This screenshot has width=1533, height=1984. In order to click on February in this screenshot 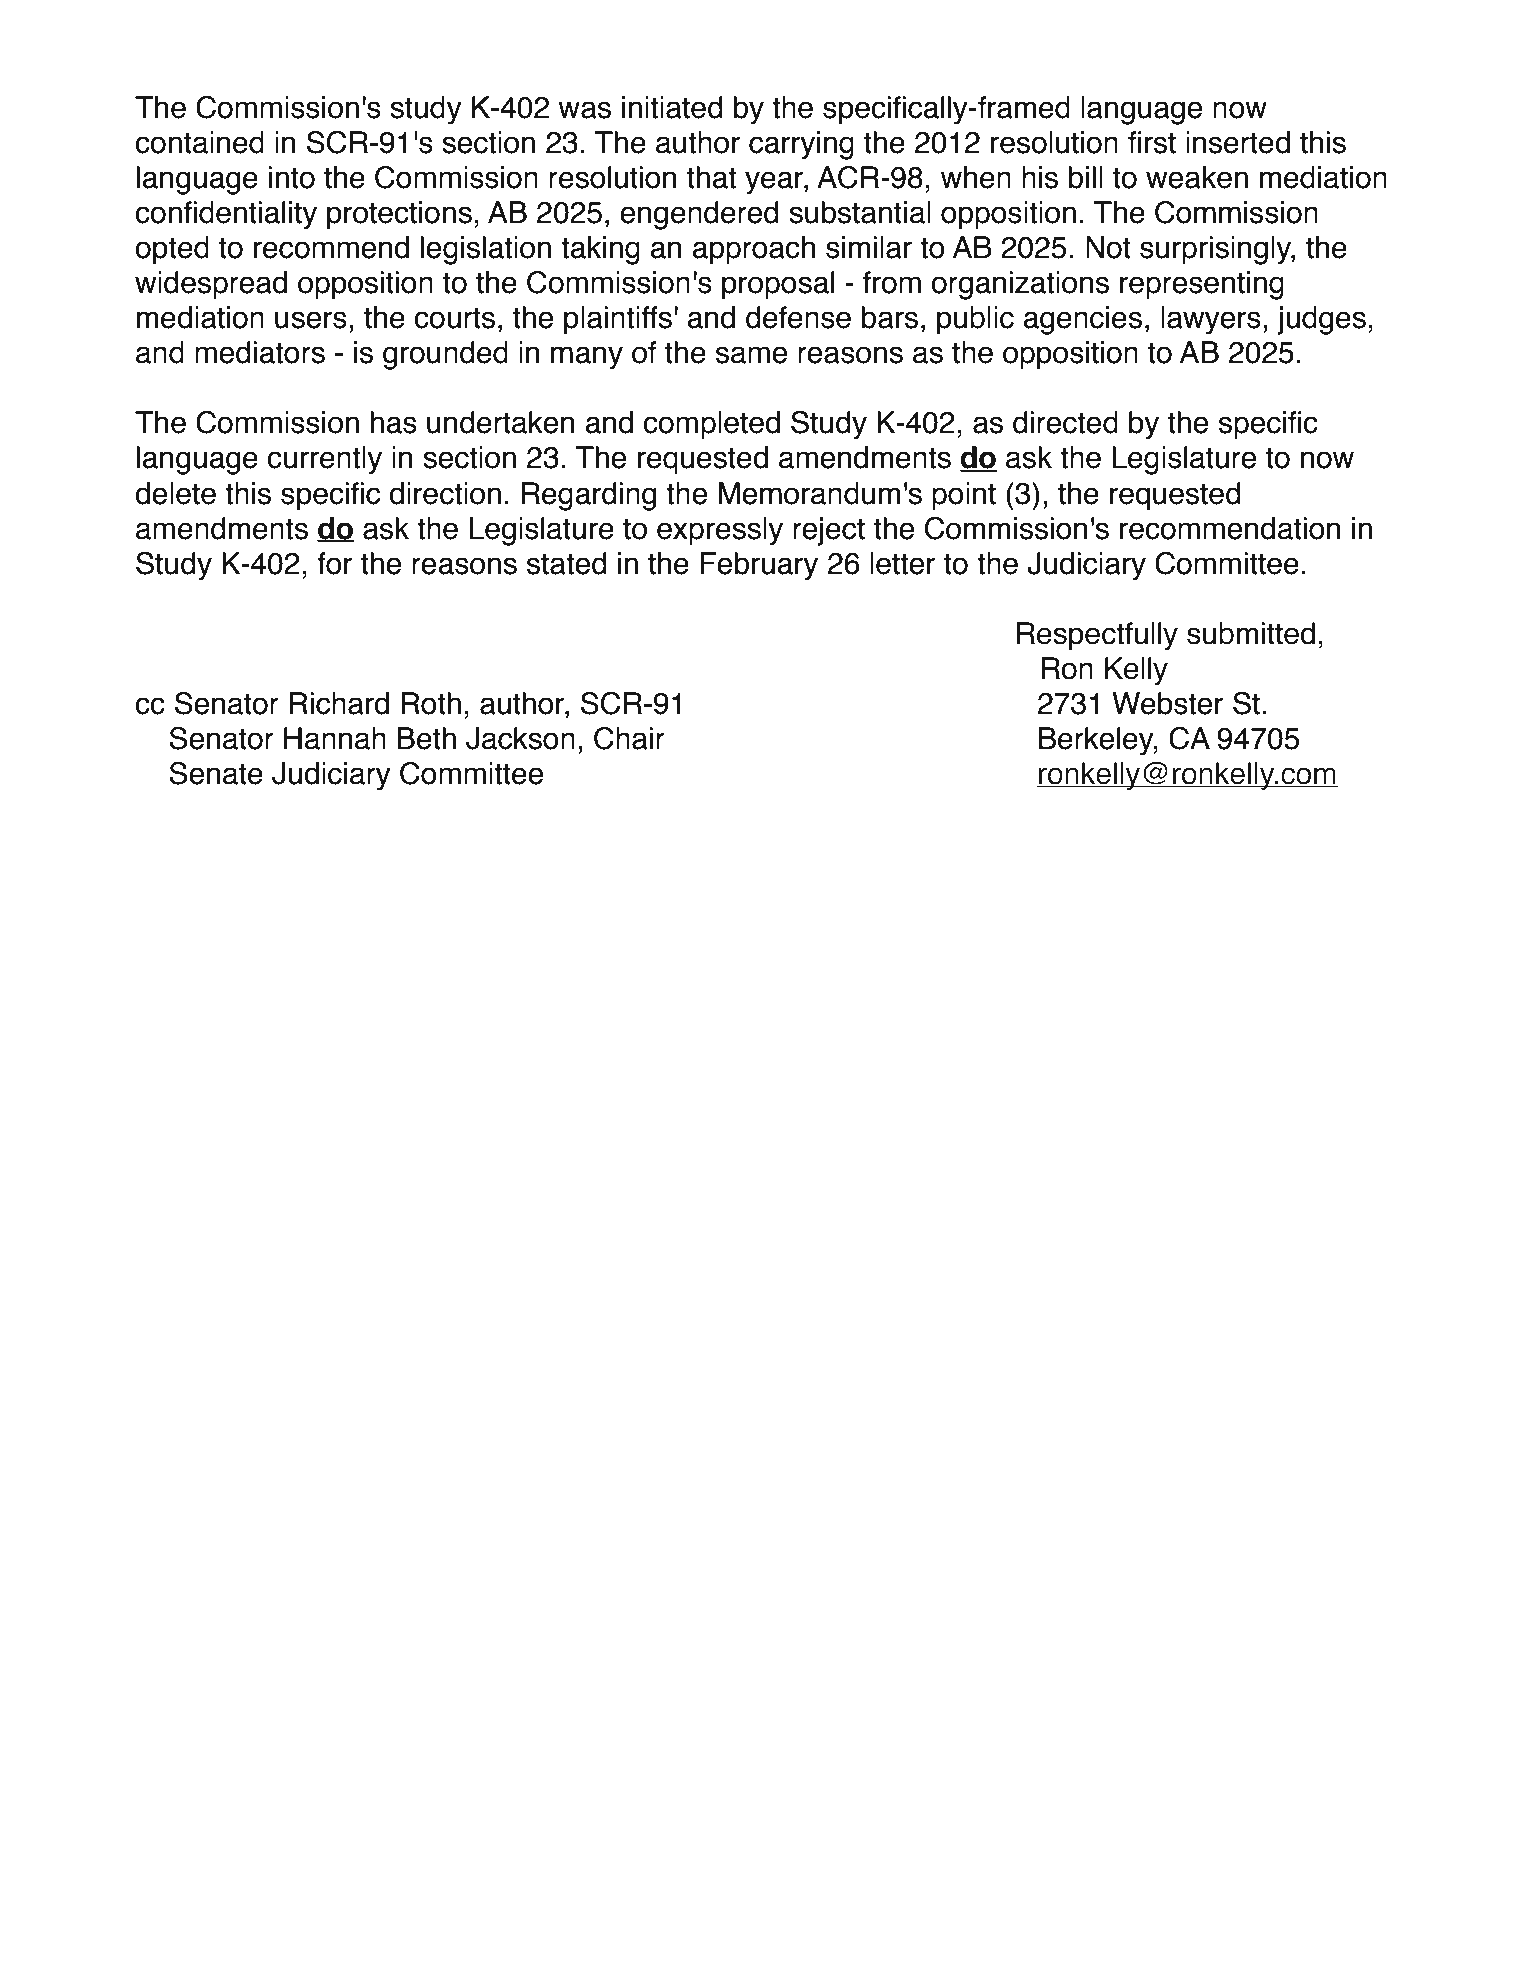, I will do `click(759, 566)`.
